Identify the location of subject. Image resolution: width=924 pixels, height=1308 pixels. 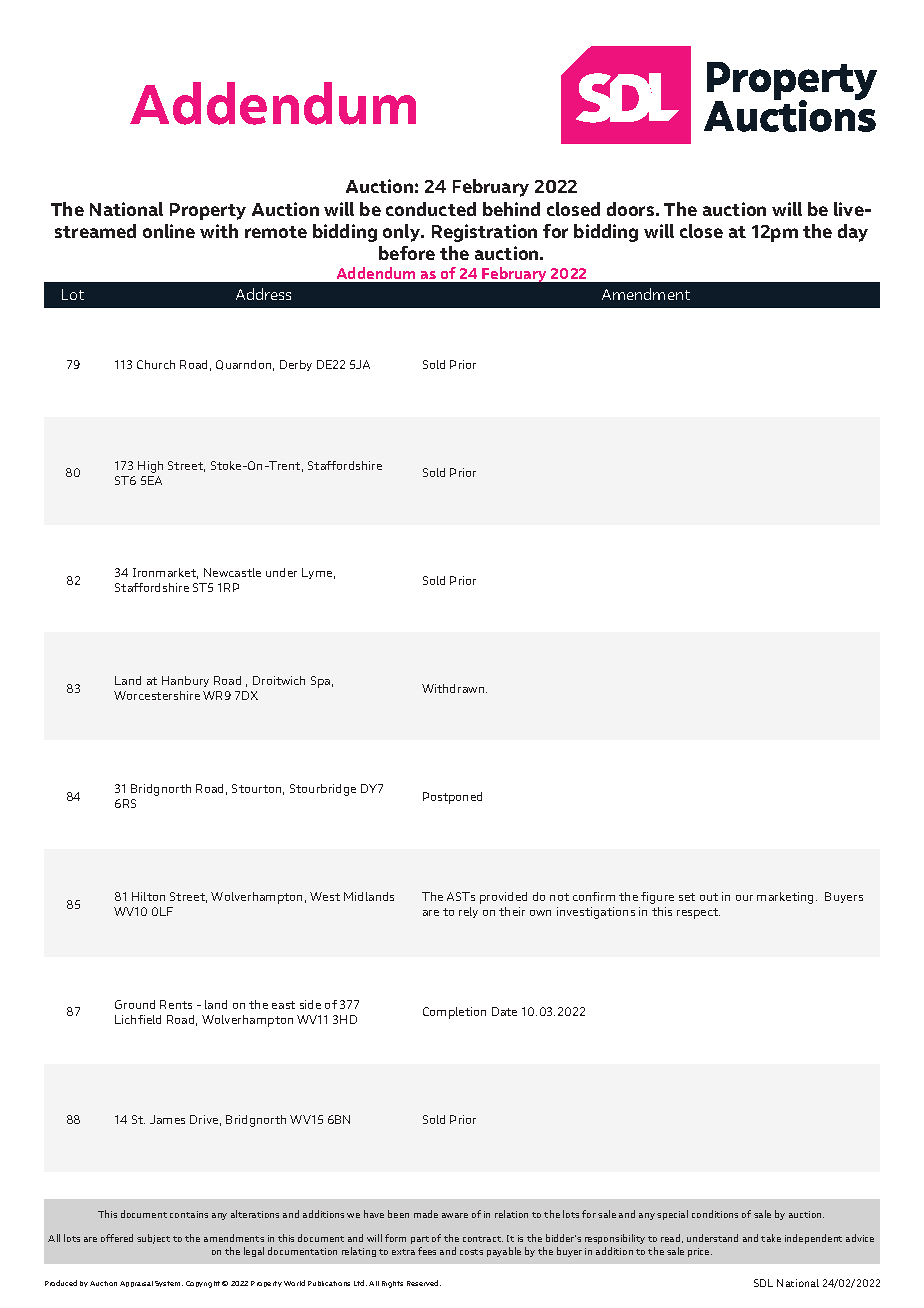
(153, 1239).
